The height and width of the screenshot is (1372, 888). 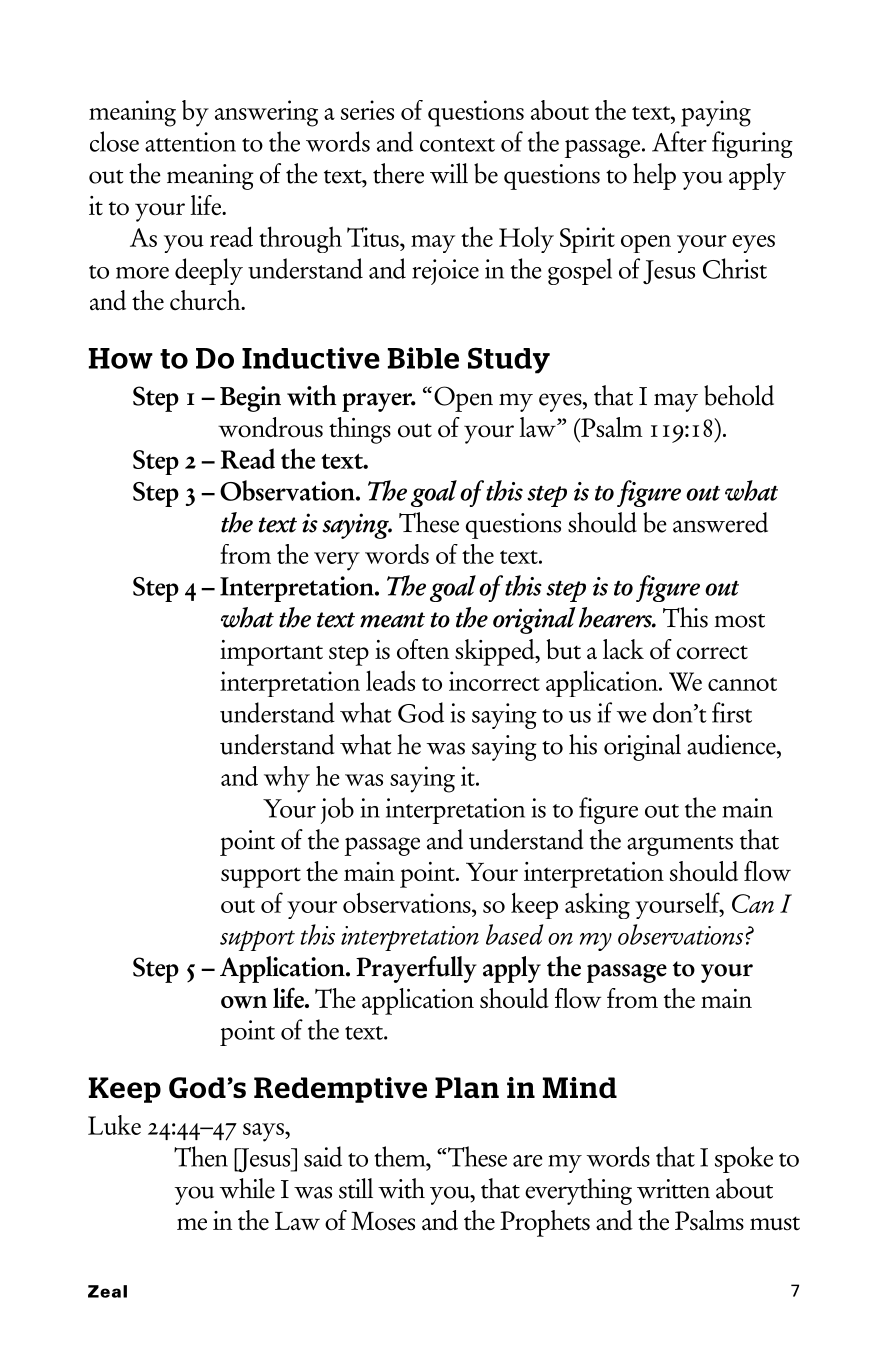 I want to click on important, so click(x=271, y=653).
